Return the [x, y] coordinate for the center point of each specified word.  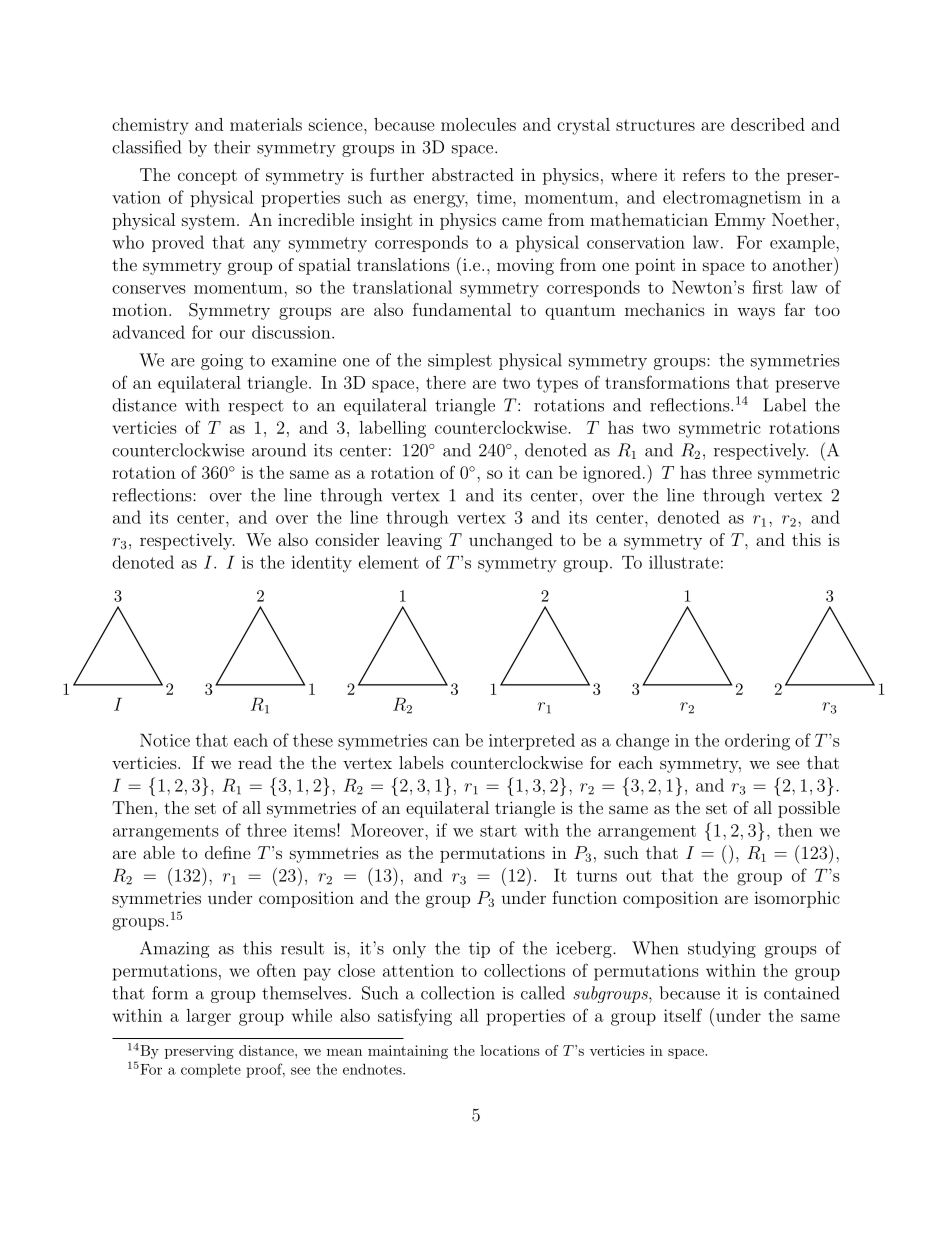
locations [510, 1050]
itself [683, 1015]
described [768, 124]
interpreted [532, 741]
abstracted [473, 174]
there [446, 382]
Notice [165, 740]
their [232, 147]
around [279, 450]
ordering [757, 742]
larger [208, 1017]
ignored [612, 474]
